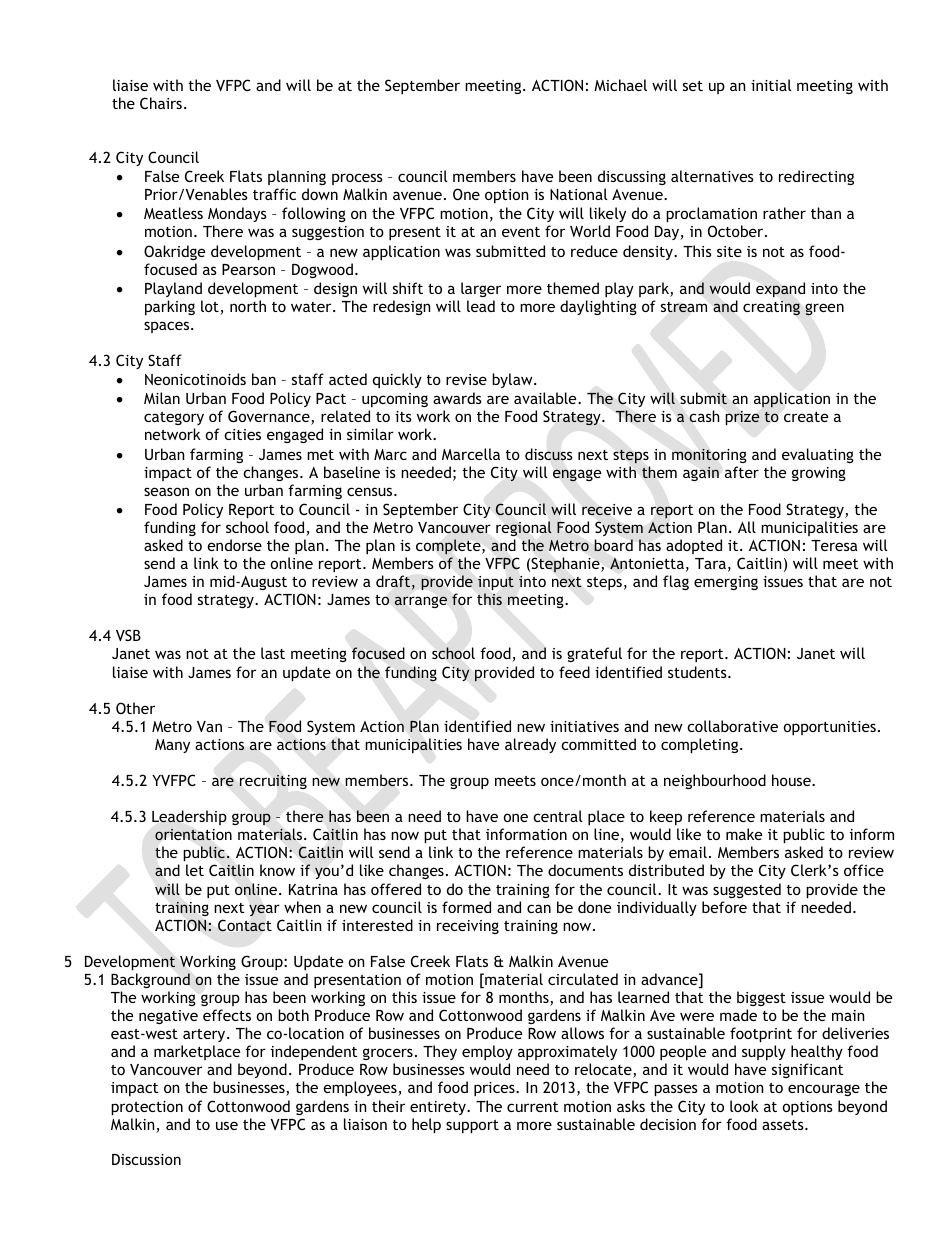 The image size is (952, 1233). I want to click on input, so click(496, 583).
